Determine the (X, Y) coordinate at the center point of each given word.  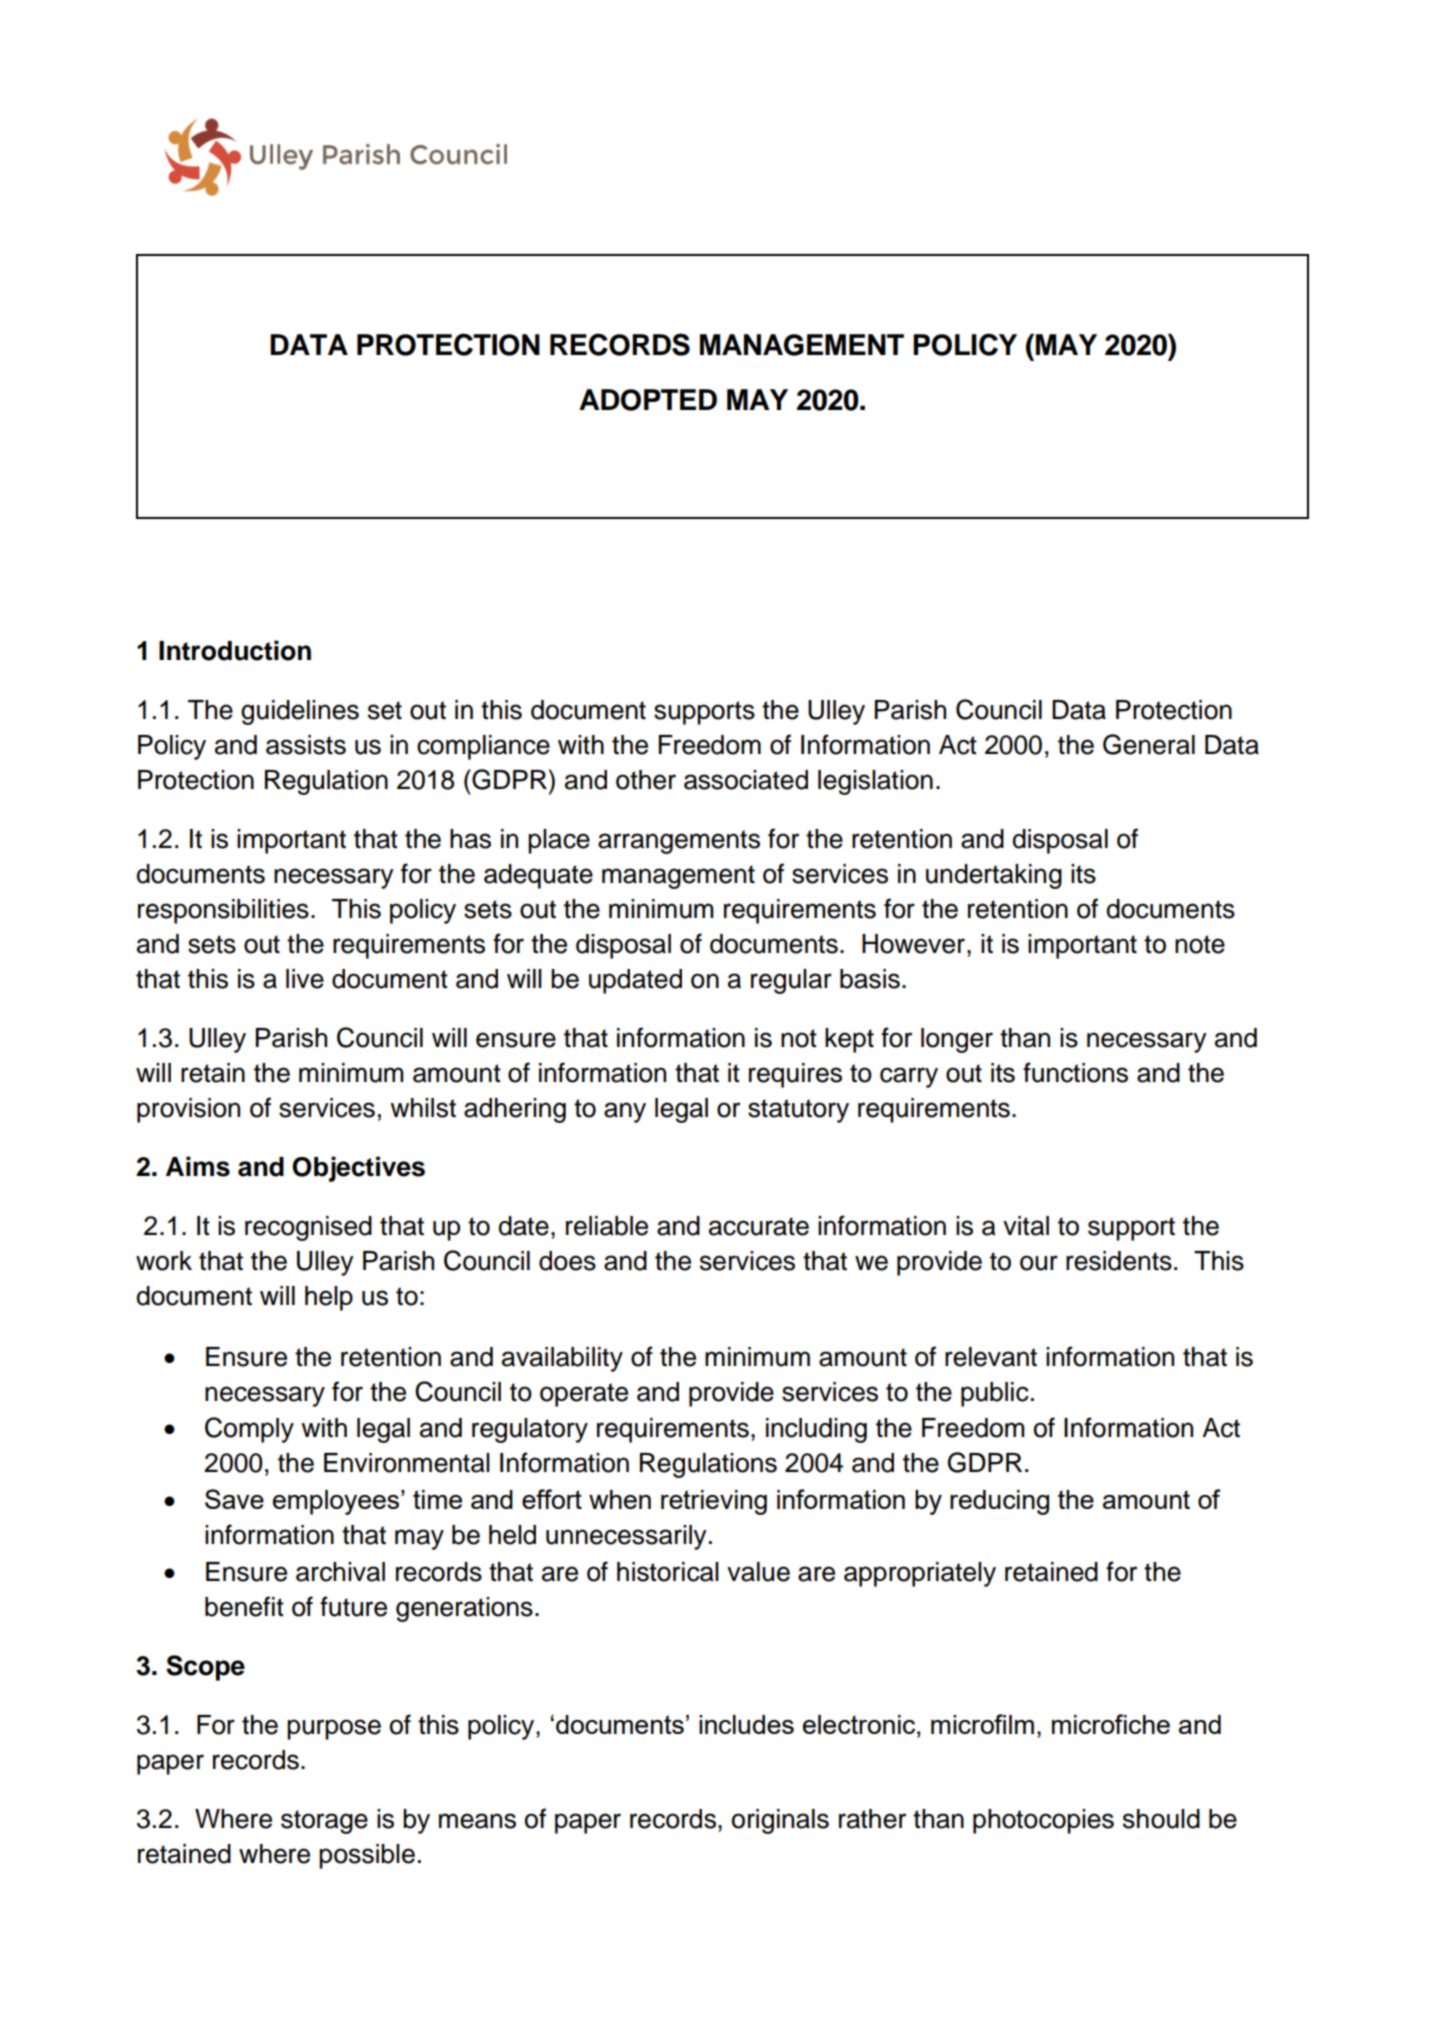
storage (324, 1822)
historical (668, 1572)
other (646, 780)
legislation (875, 782)
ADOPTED (648, 400)
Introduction (235, 650)
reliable (607, 1226)
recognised (308, 1228)
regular (791, 981)
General (1149, 744)
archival (340, 1572)
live (305, 979)
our (1039, 1263)
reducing (999, 1502)
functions (1075, 1072)
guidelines (300, 712)
